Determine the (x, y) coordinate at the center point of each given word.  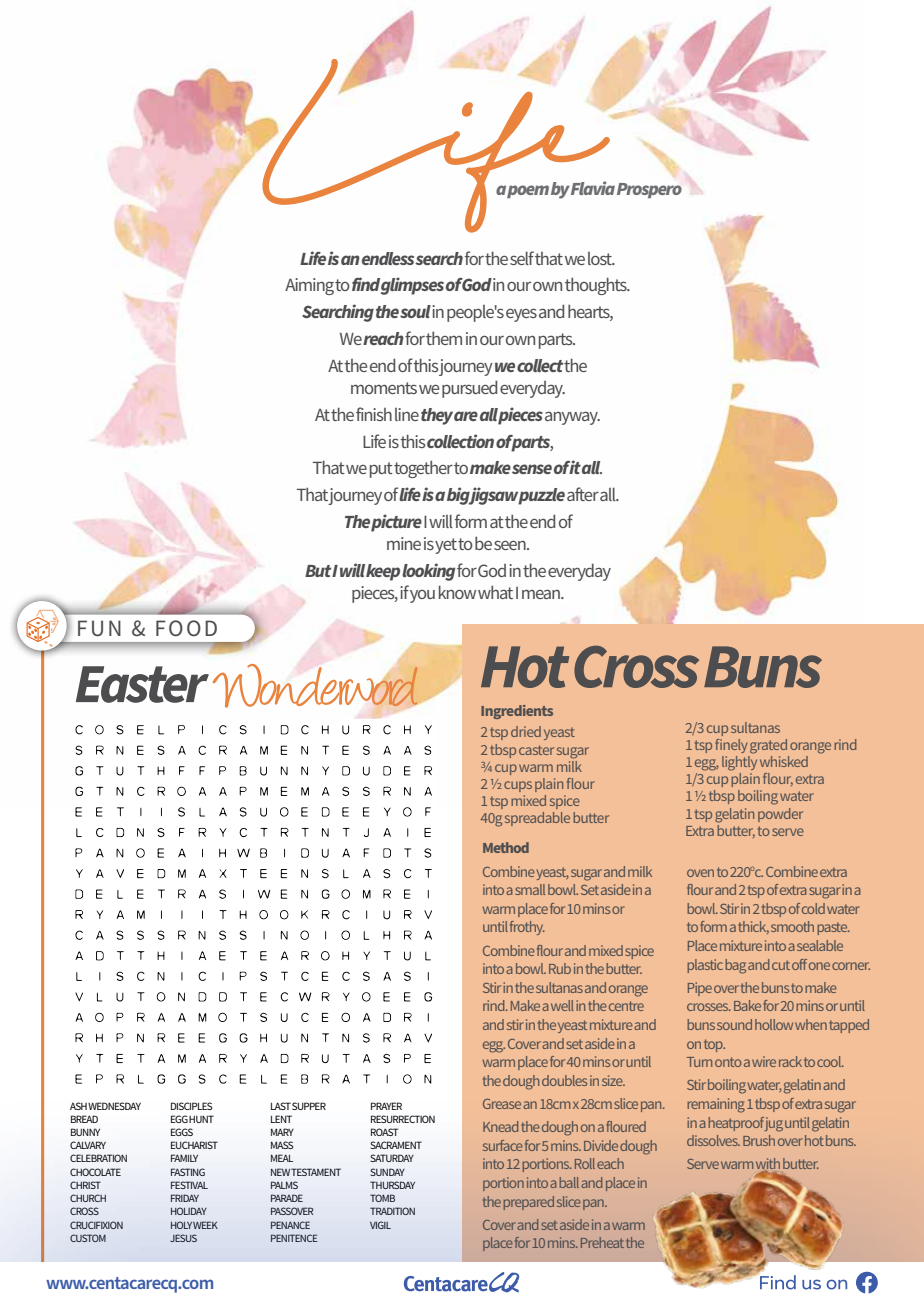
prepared (529, 1203)
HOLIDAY (189, 1211)
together (423, 469)
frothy (527, 928)
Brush (759, 1140)
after (583, 494)
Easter (142, 684)
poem (528, 191)
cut (781, 965)
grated (768, 746)
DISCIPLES (191, 1106)
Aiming (309, 286)
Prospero (649, 190)
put (381, 470)
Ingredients (517, 712)
